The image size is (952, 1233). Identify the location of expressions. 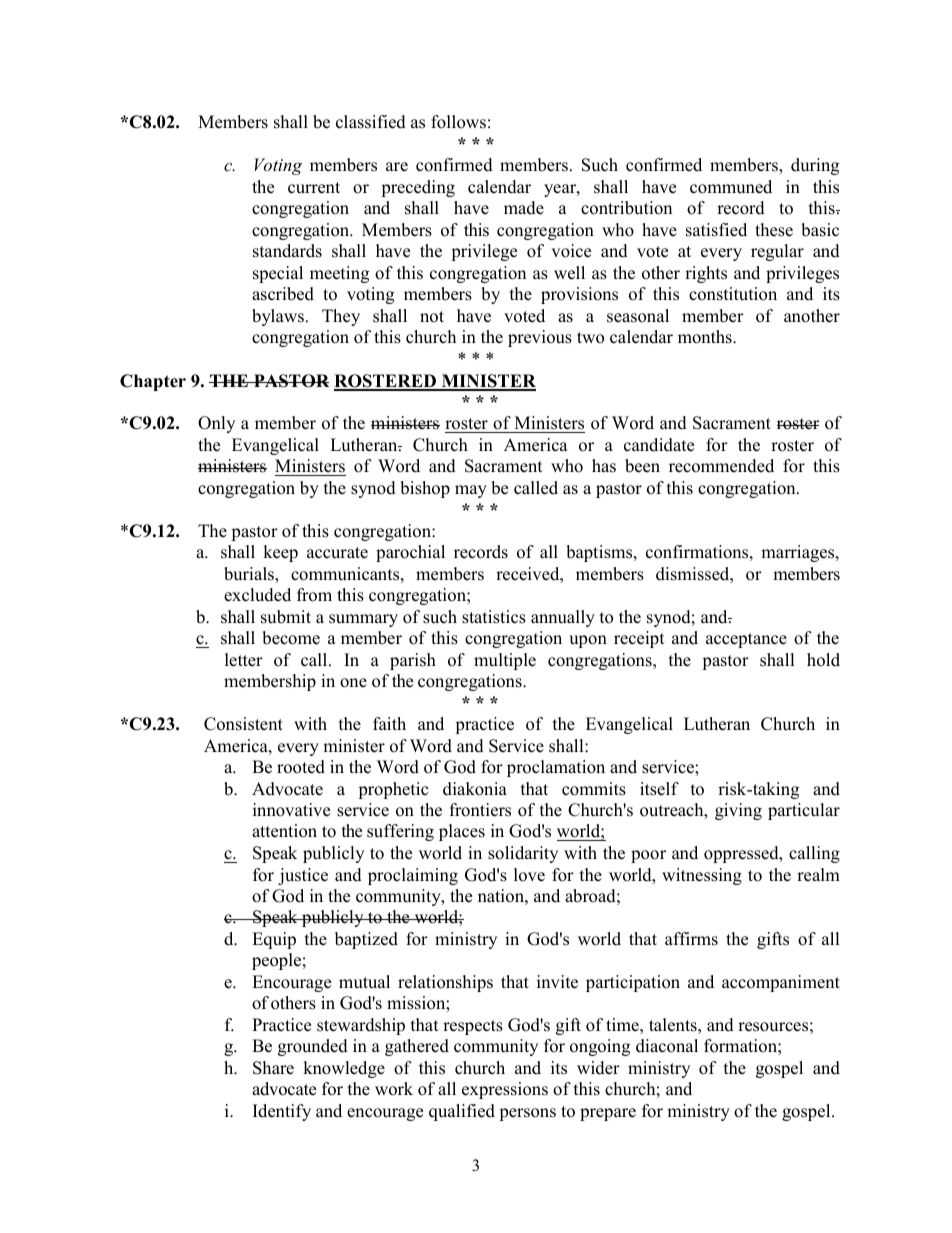
(505, 1090).
